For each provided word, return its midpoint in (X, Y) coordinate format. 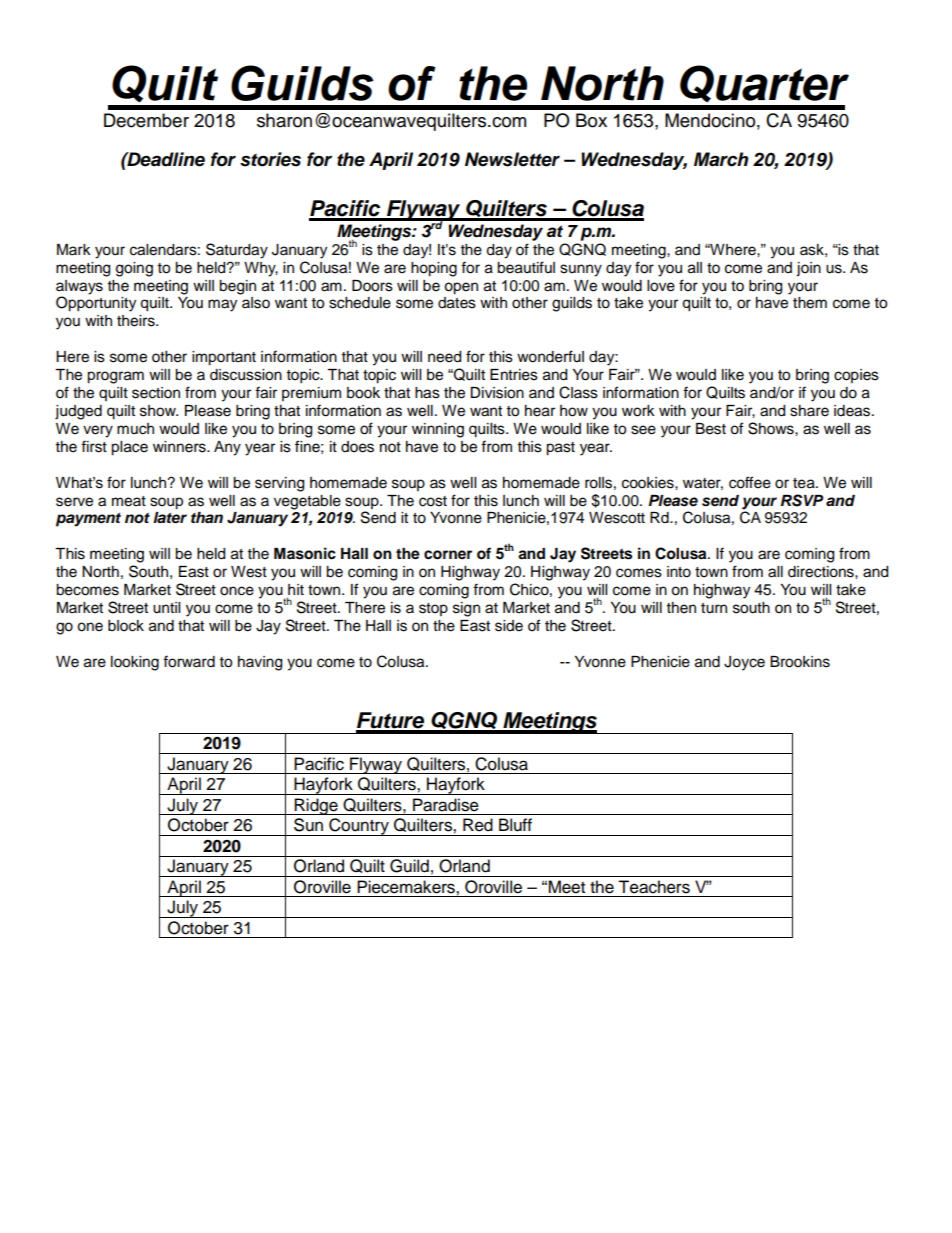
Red (478, 825)
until (166, 608)
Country (359, 827)
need (444, 357)
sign (466, 609)
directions (822, 572)
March (721, 159)
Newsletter (512, 159)
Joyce (744, 663)
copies (856, 376)
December (146, 120)
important (224, 358)
